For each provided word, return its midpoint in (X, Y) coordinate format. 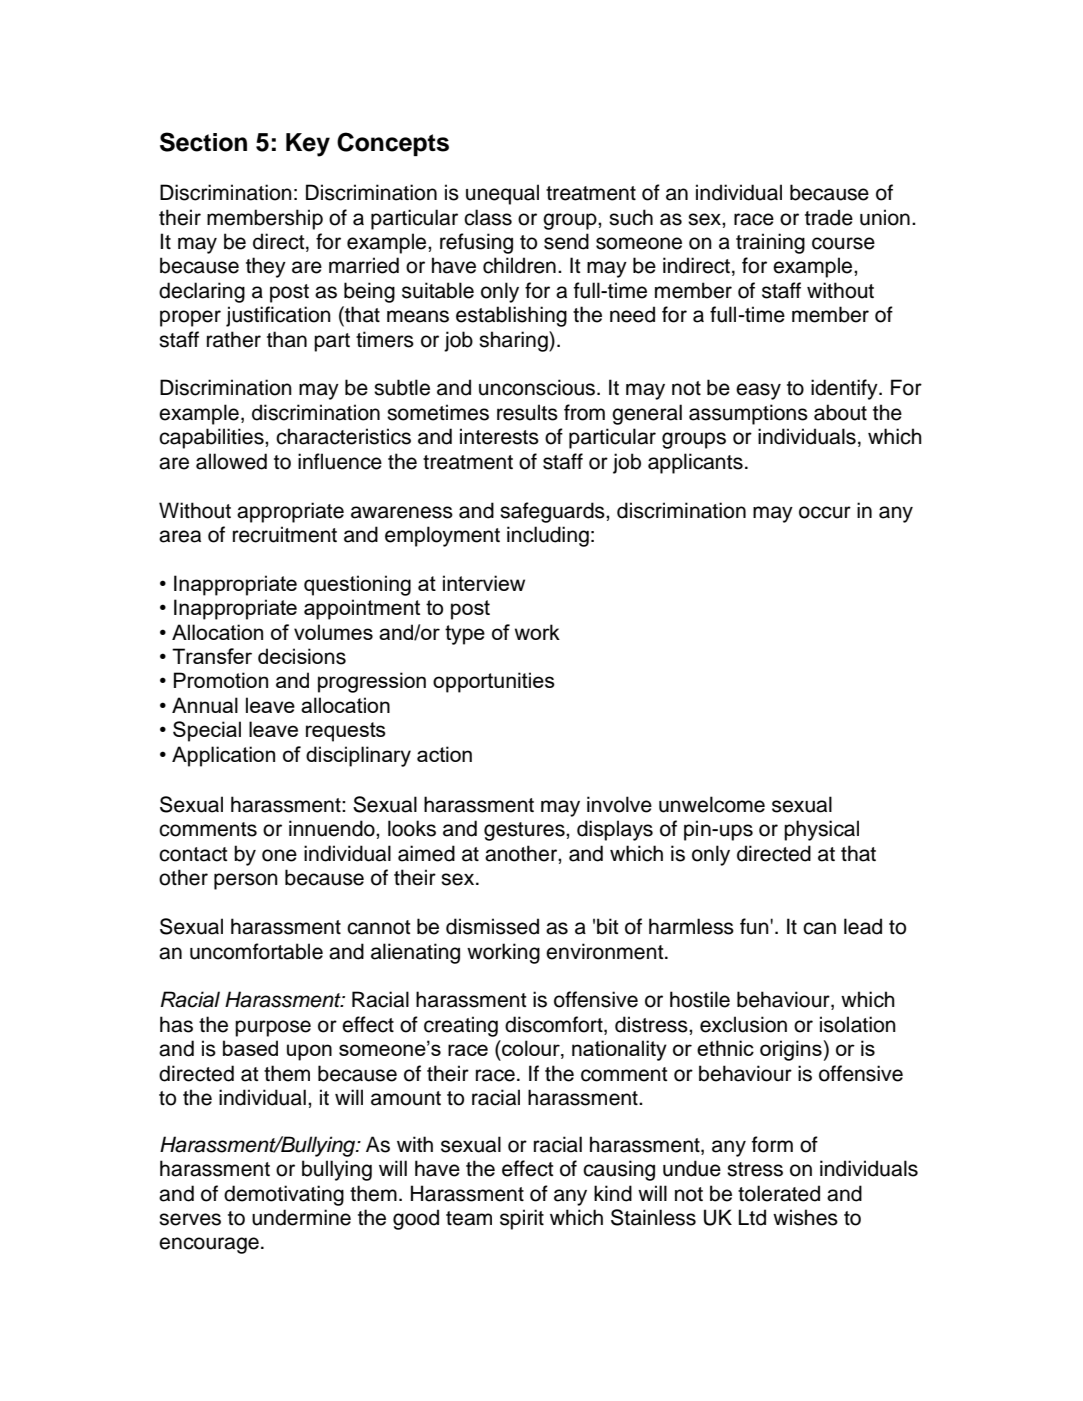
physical (821, 830)
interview (484, 583)
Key (308, 145)
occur (825, 512)
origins (791, 1050)
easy (758, 391)
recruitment (285, 534)
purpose (273, 1028)
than (287, 339)
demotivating (284, 1195)
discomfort (555, 1025)
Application (223, 756)
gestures (525, 831)
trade (829, 217)
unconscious (537, 387)
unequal (502, 194)
